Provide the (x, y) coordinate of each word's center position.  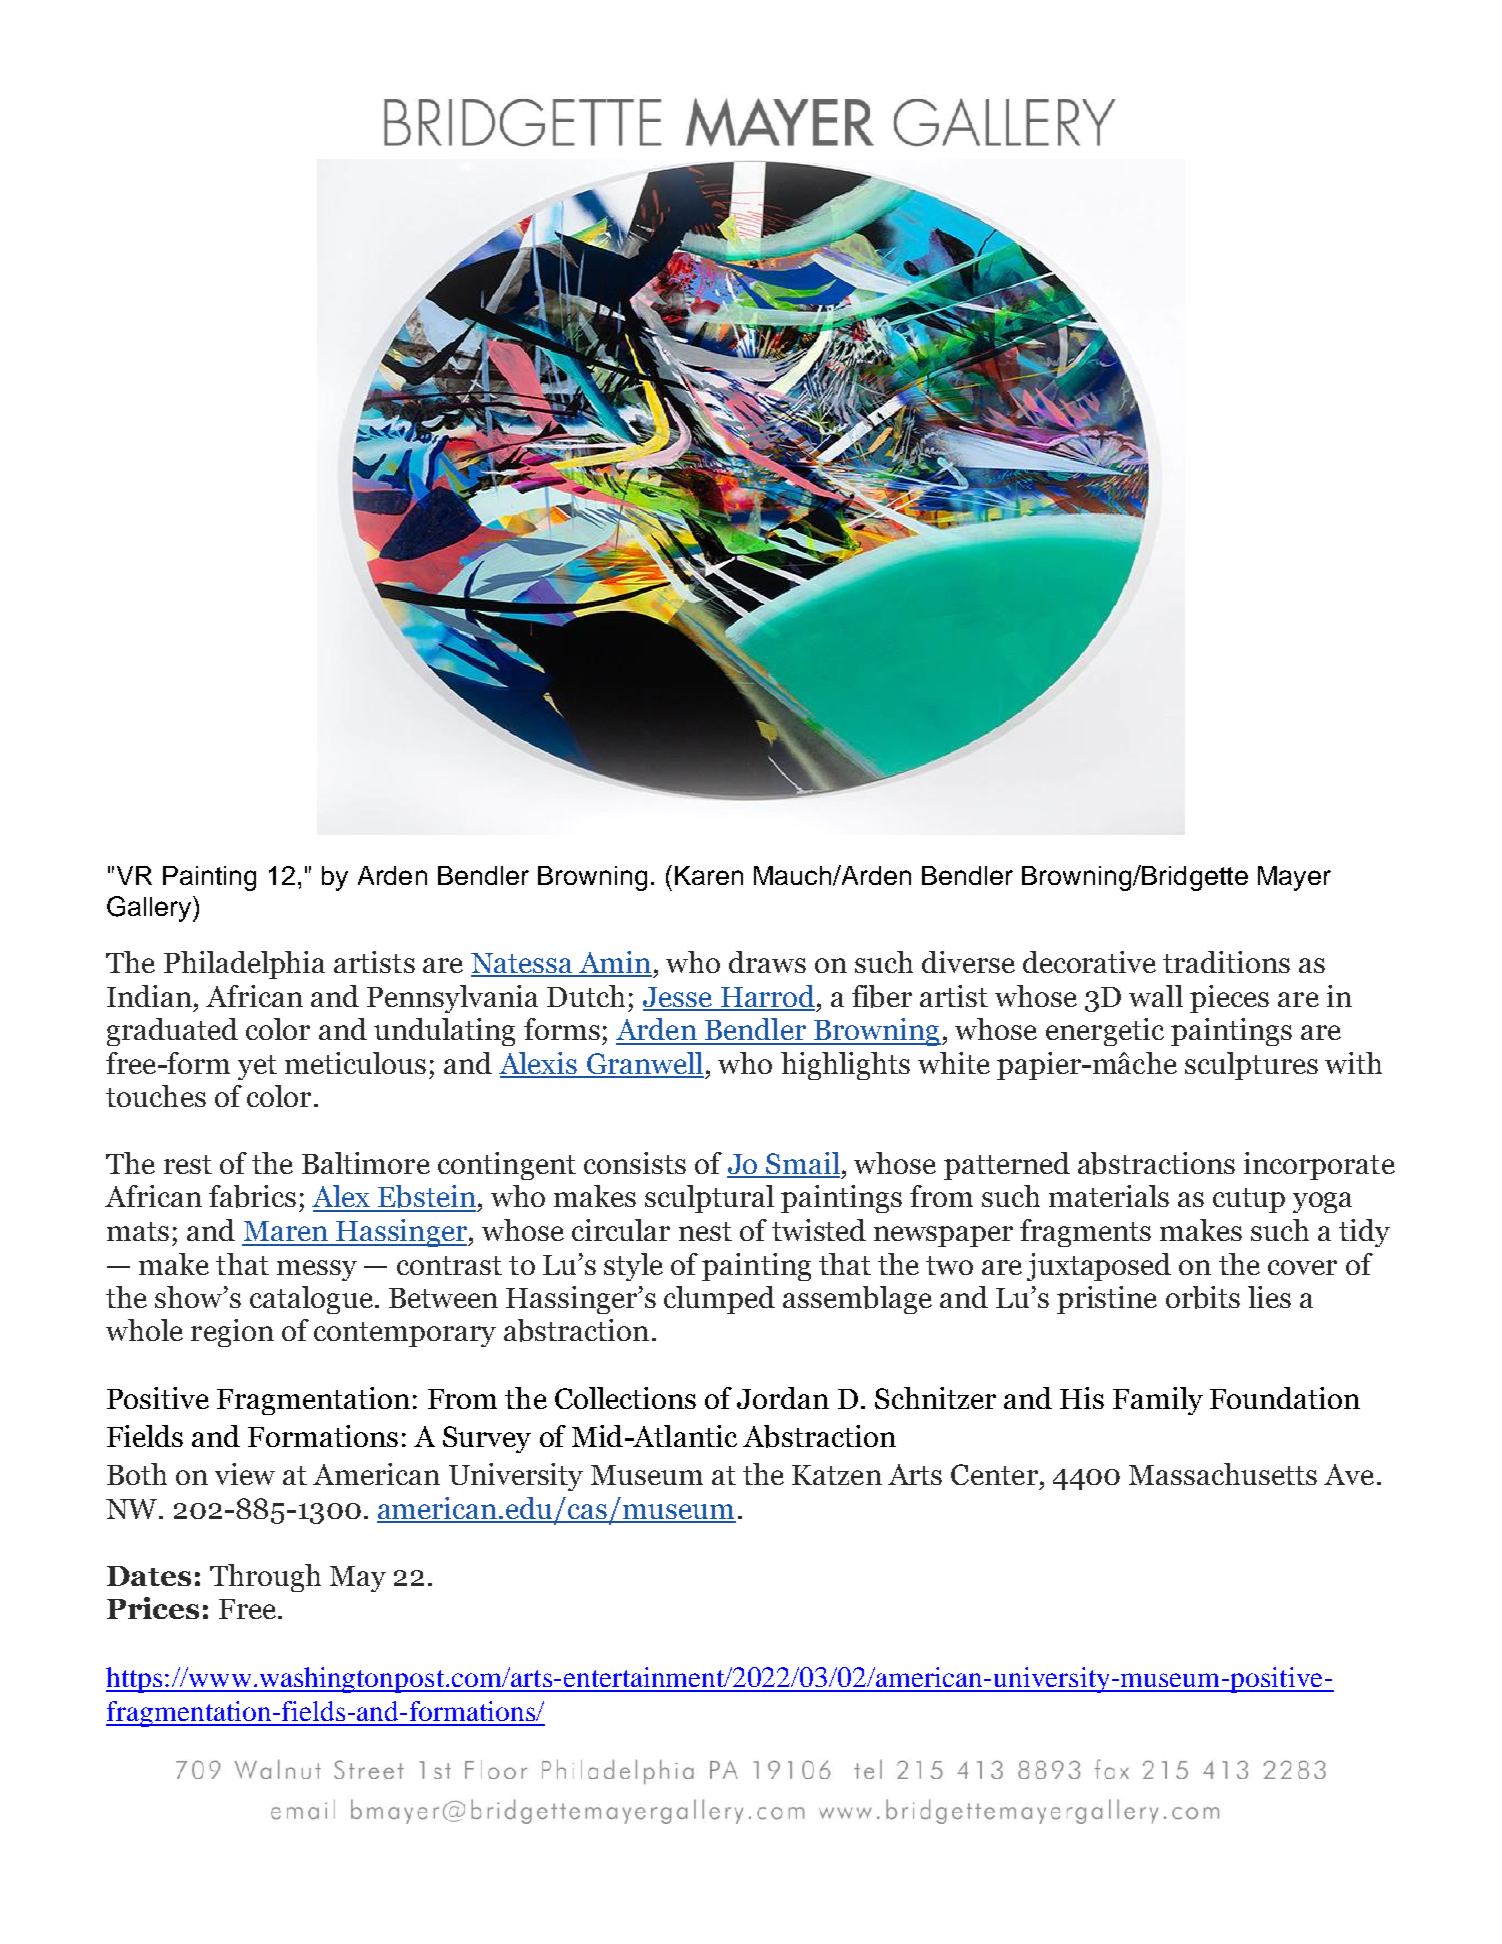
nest (705, 1231)
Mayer (1294, 878)
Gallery (150, 909)
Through (265, 1578)
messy (317, 1270)
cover (1302, 1267)
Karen (709, 875)
